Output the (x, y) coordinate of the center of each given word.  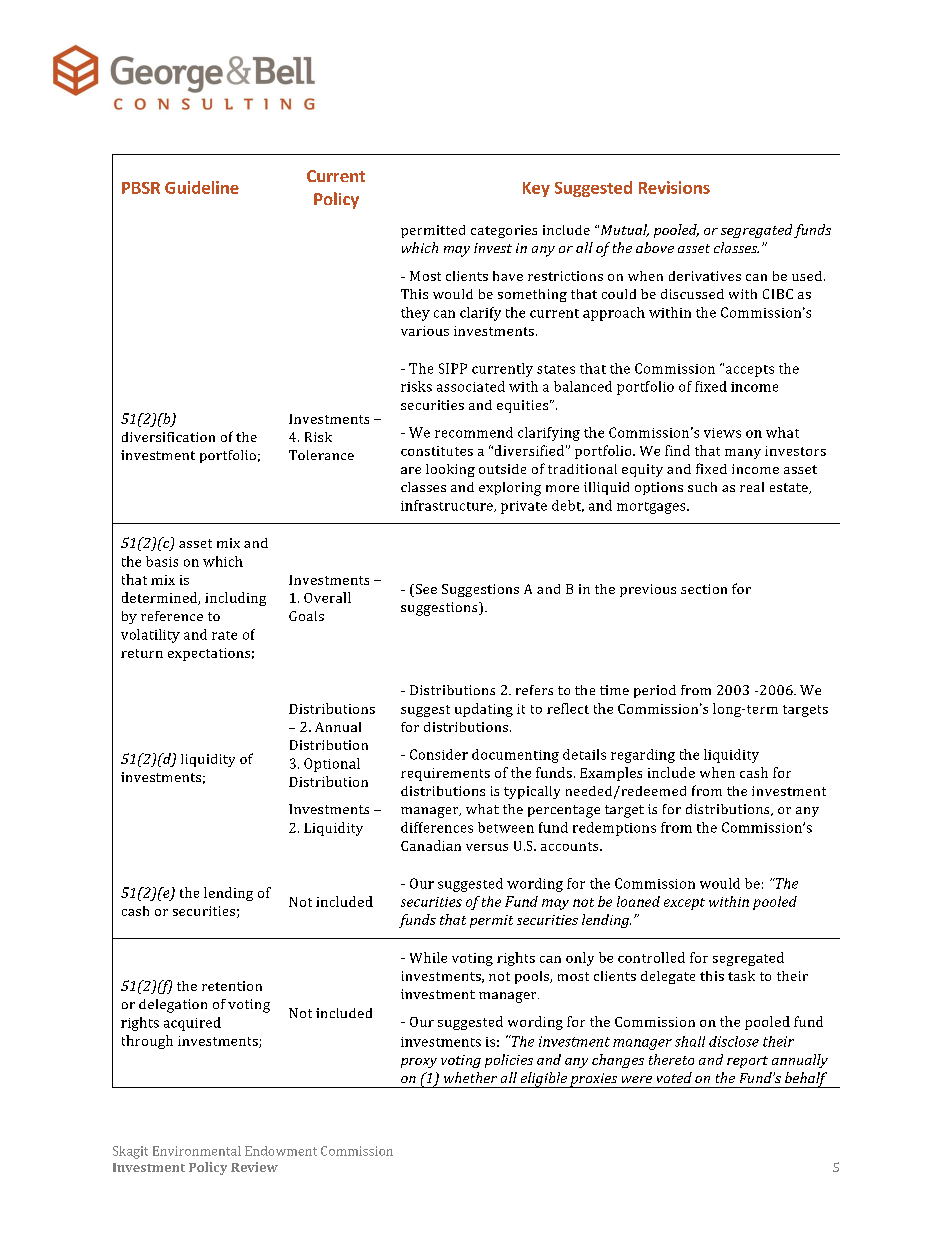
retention (232, 986)
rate (224, 635)
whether (470, 1077)
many (743, 454)
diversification (168, 437)
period (655, 691)
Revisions (674, 187)
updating (484, 710)
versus (487, 847)
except (684, 904)
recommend (474, 432)
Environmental (197, 1151)
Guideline (202, 187)
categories (504, 231)
